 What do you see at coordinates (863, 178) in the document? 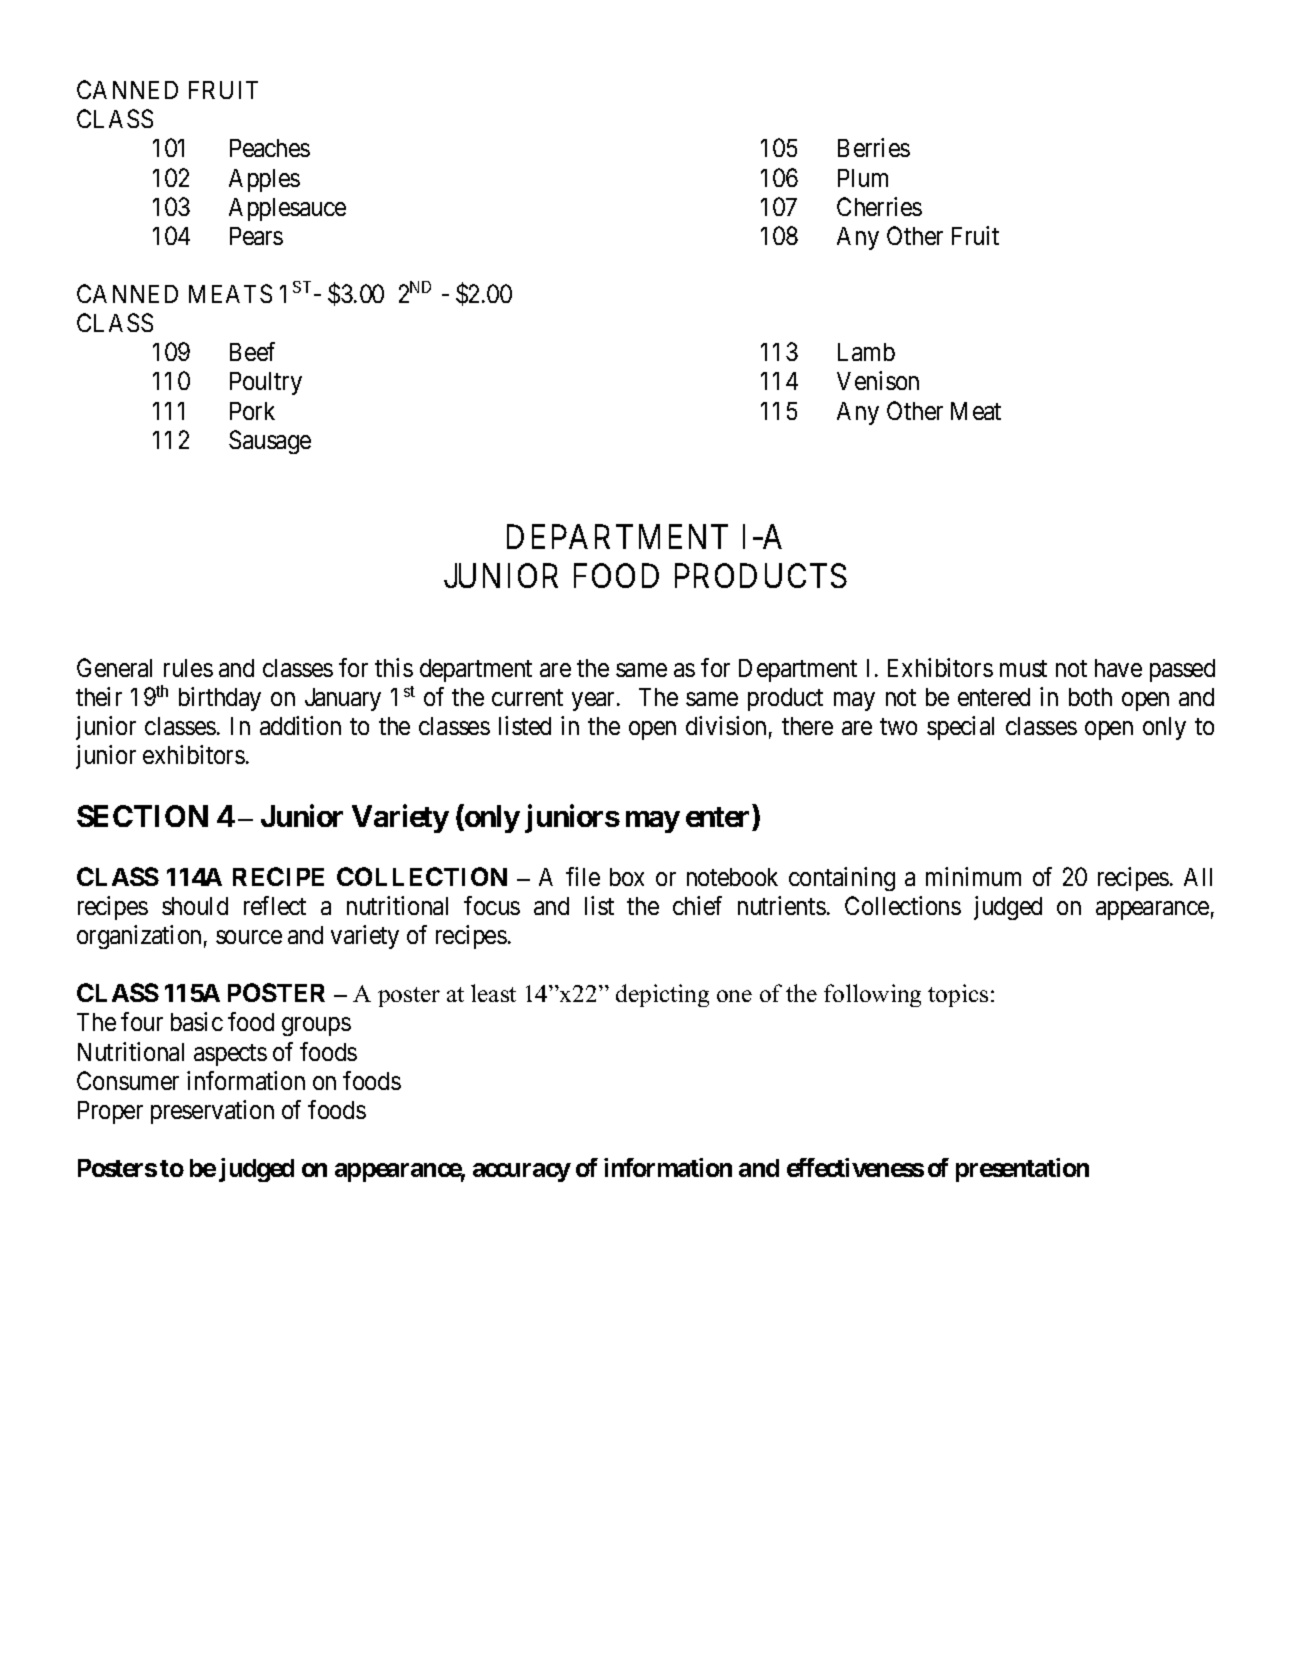
I see `Plum` at bounding box center [863, 178].
